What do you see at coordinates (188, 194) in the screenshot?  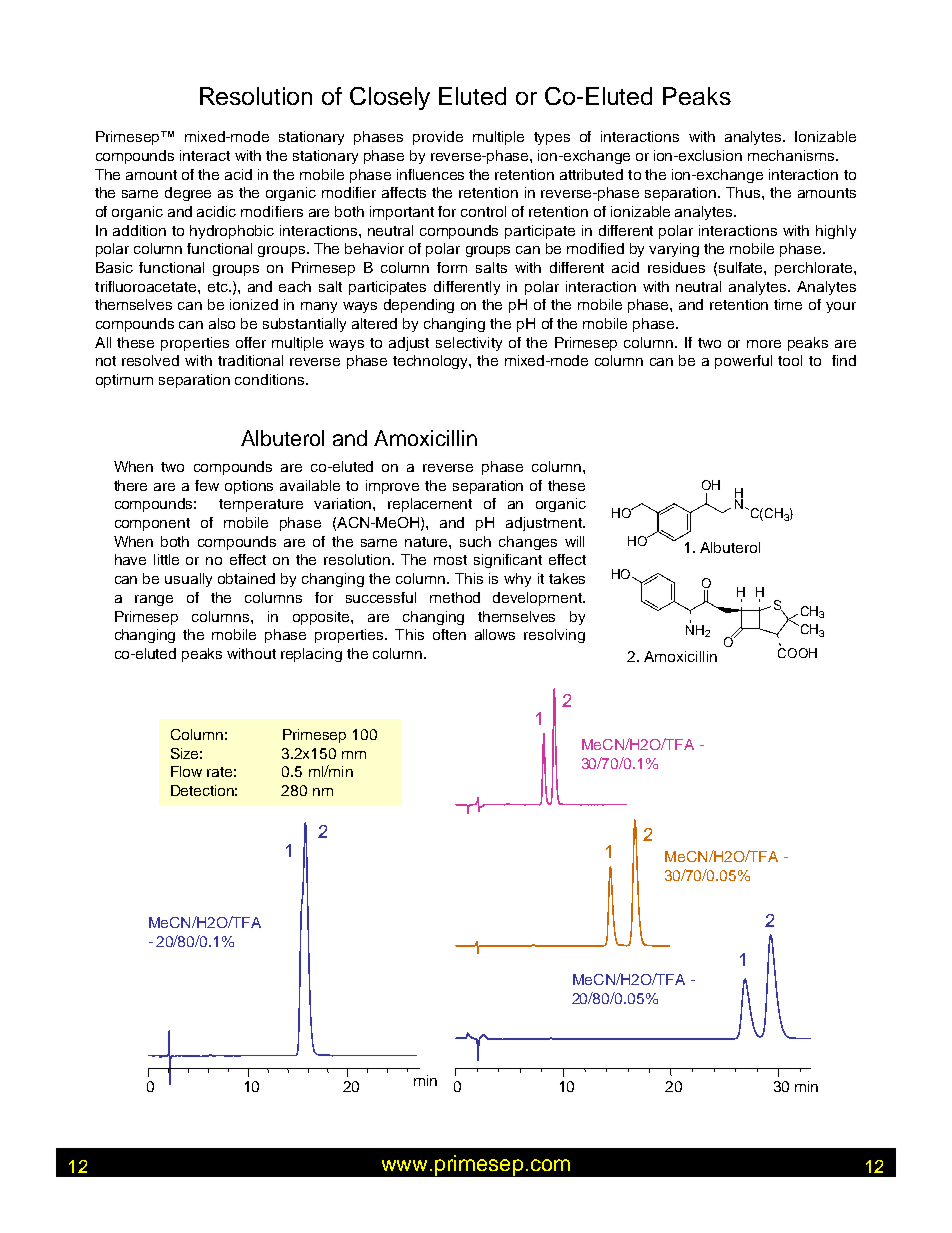 I see `degree` at bounding box center [188, 194].
